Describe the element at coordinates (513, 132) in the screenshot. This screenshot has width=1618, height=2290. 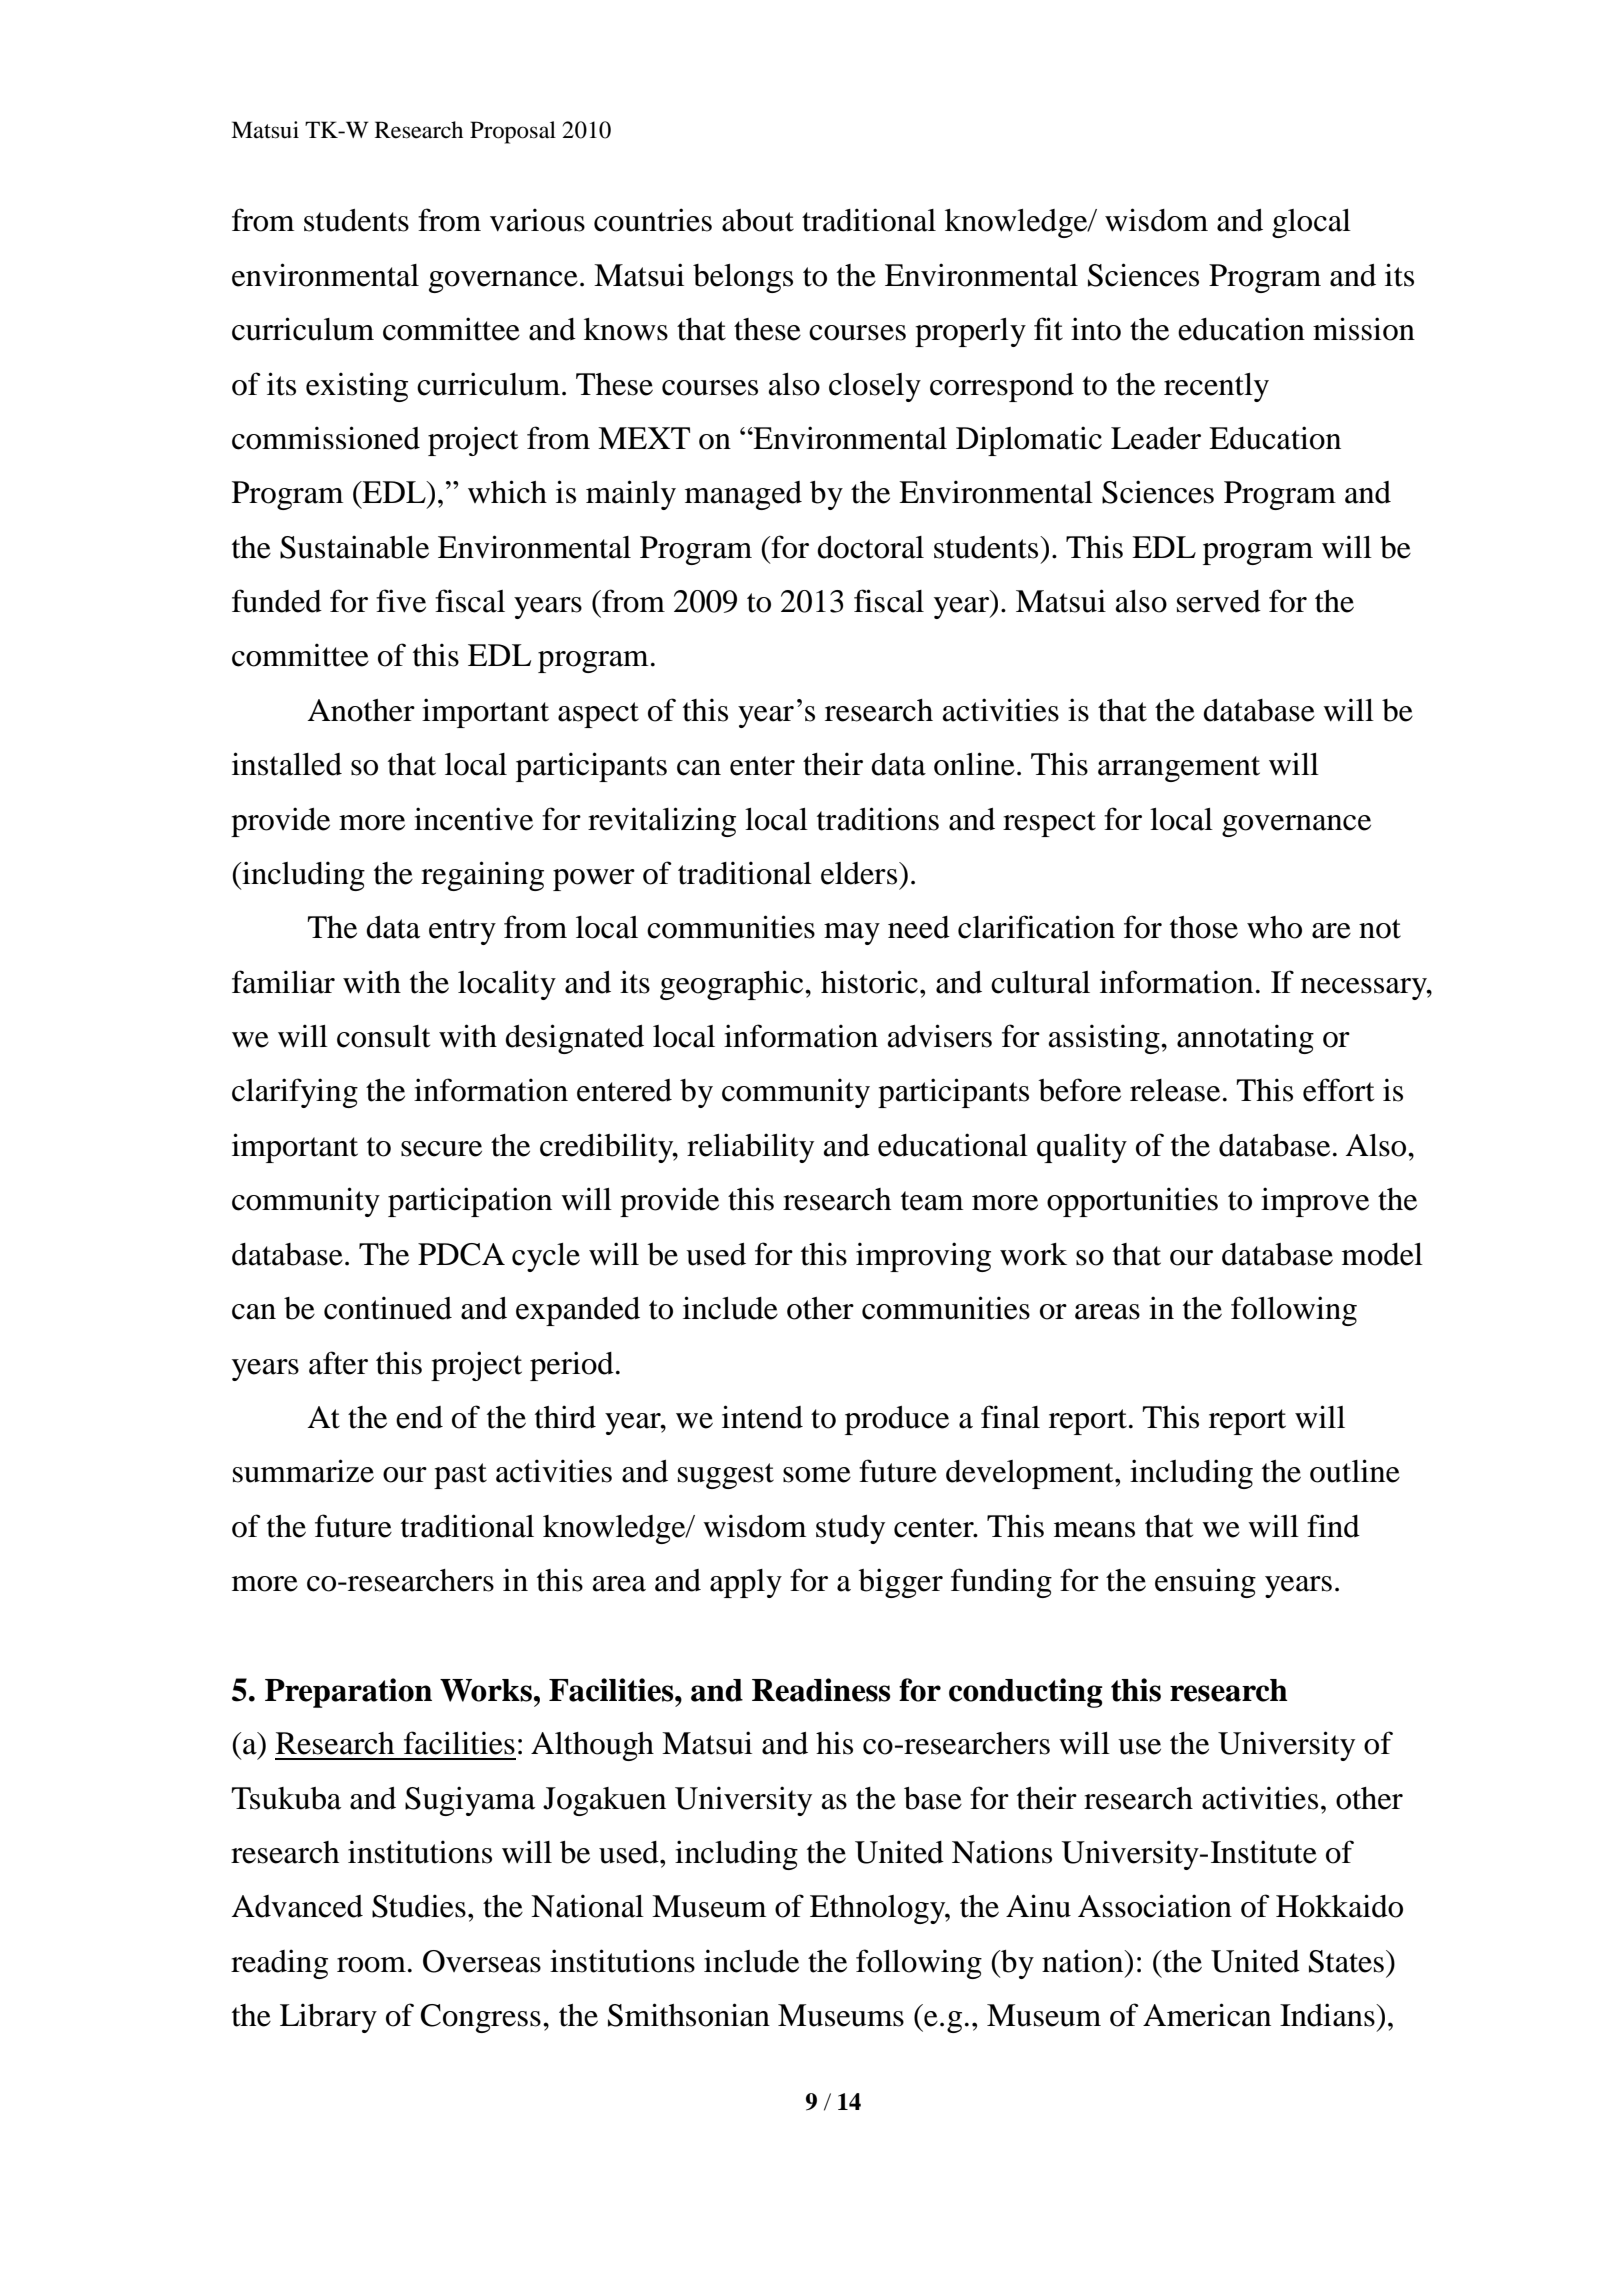
I see `Proposal` at that location.
